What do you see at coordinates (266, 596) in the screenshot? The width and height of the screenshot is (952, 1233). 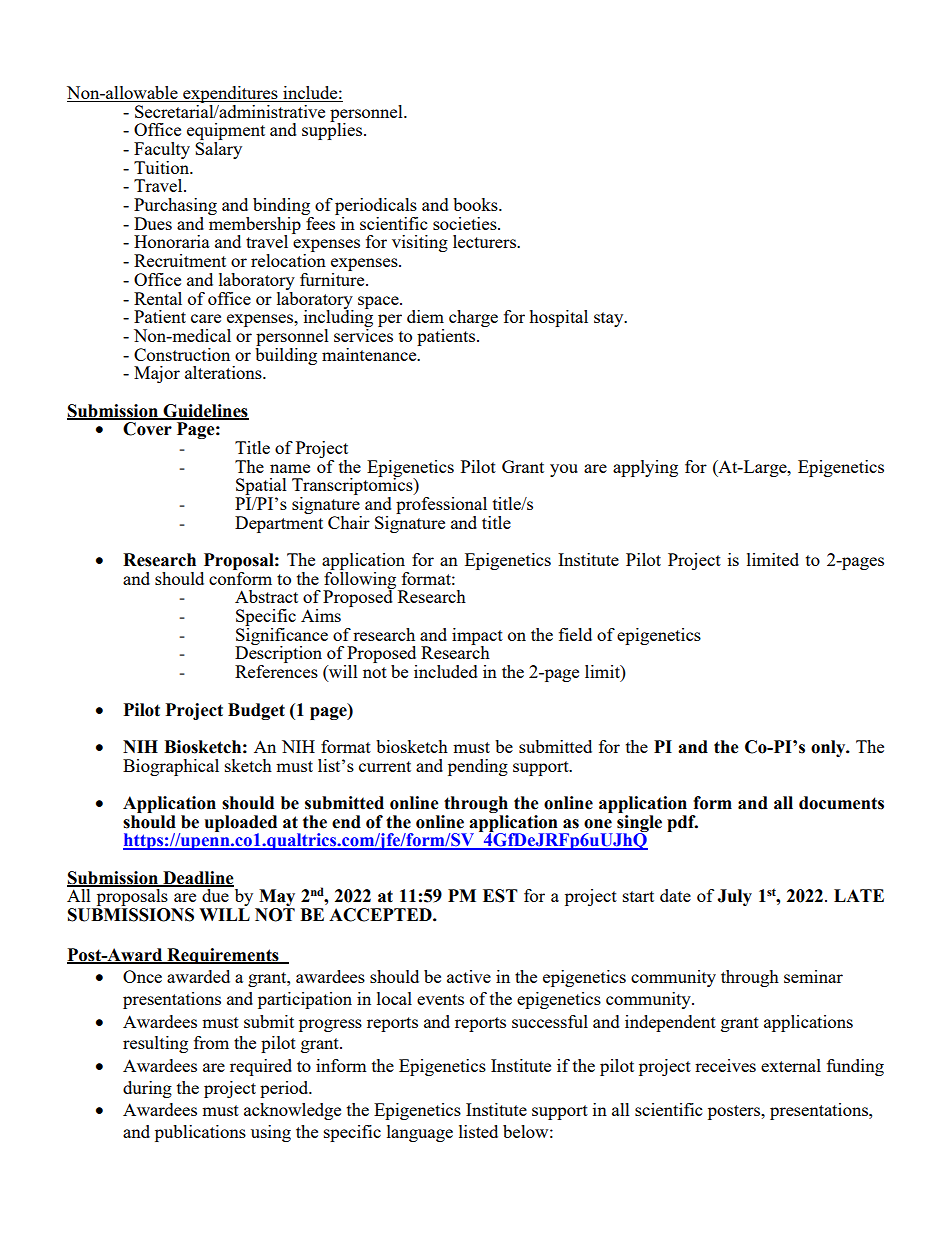 I see `Abstract` at bounding box center [266, 596].
